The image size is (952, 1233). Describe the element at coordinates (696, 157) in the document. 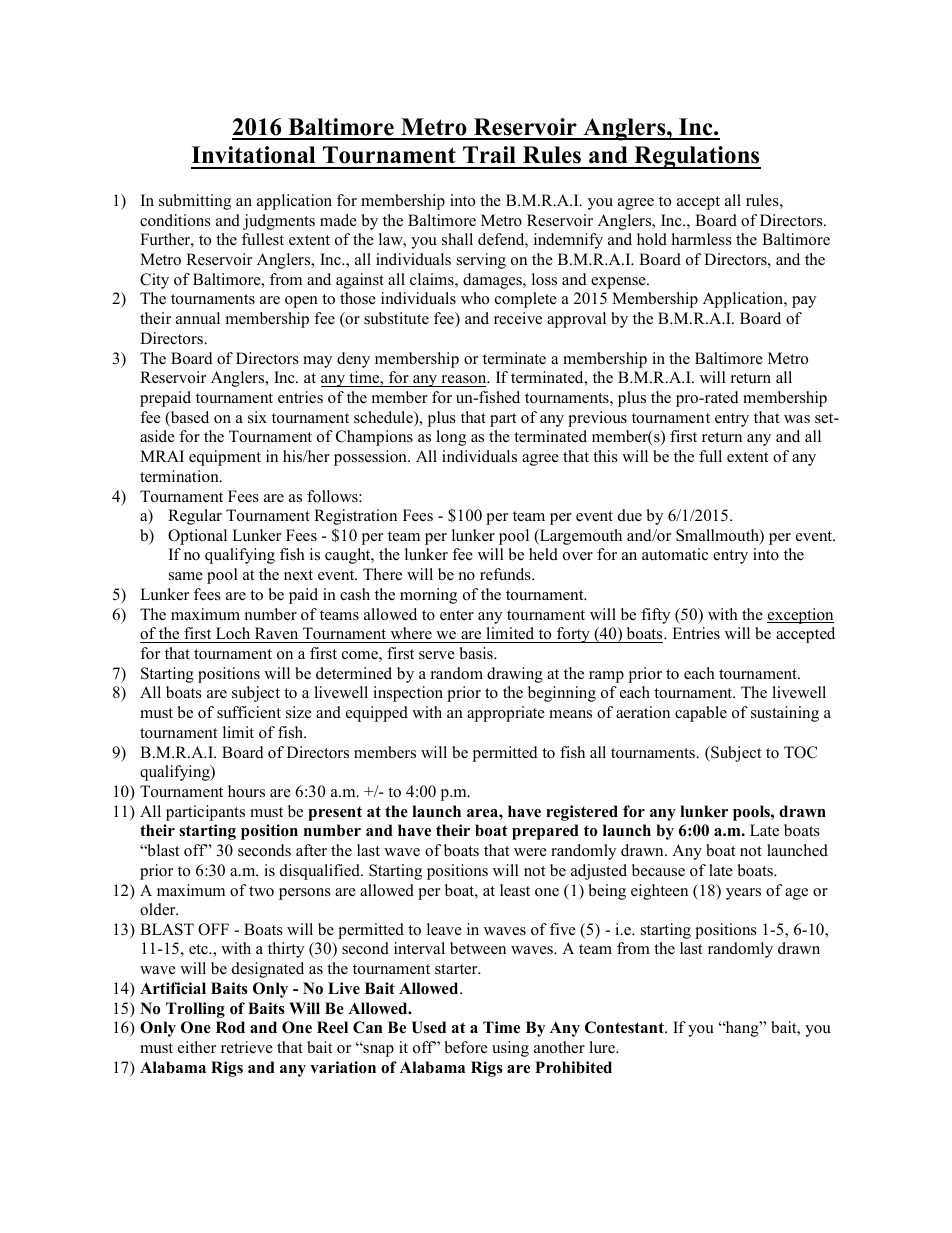

I see `Regulations` at that location.
